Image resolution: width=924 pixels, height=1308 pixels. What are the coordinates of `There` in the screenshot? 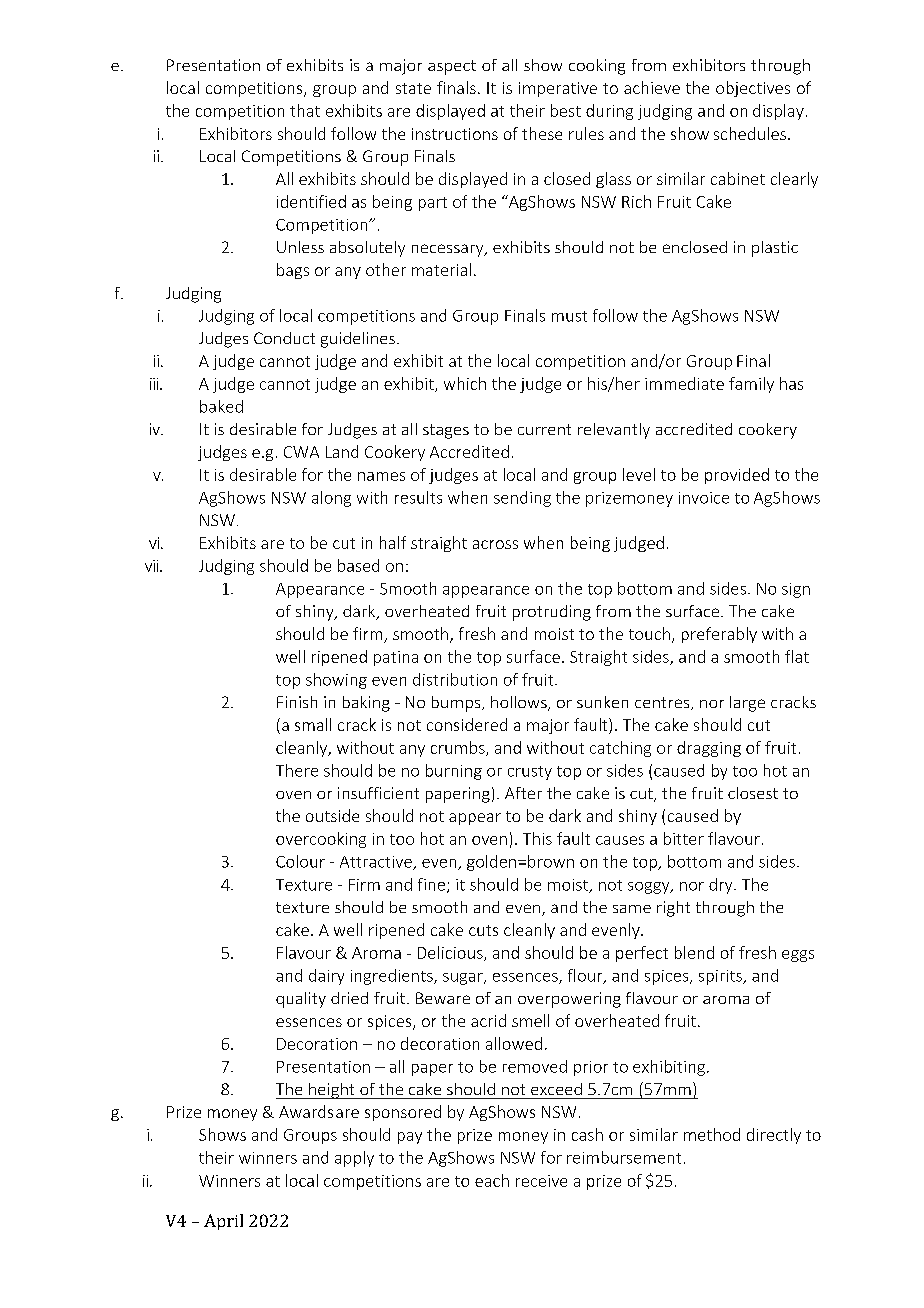 It's located at (297, 770).
